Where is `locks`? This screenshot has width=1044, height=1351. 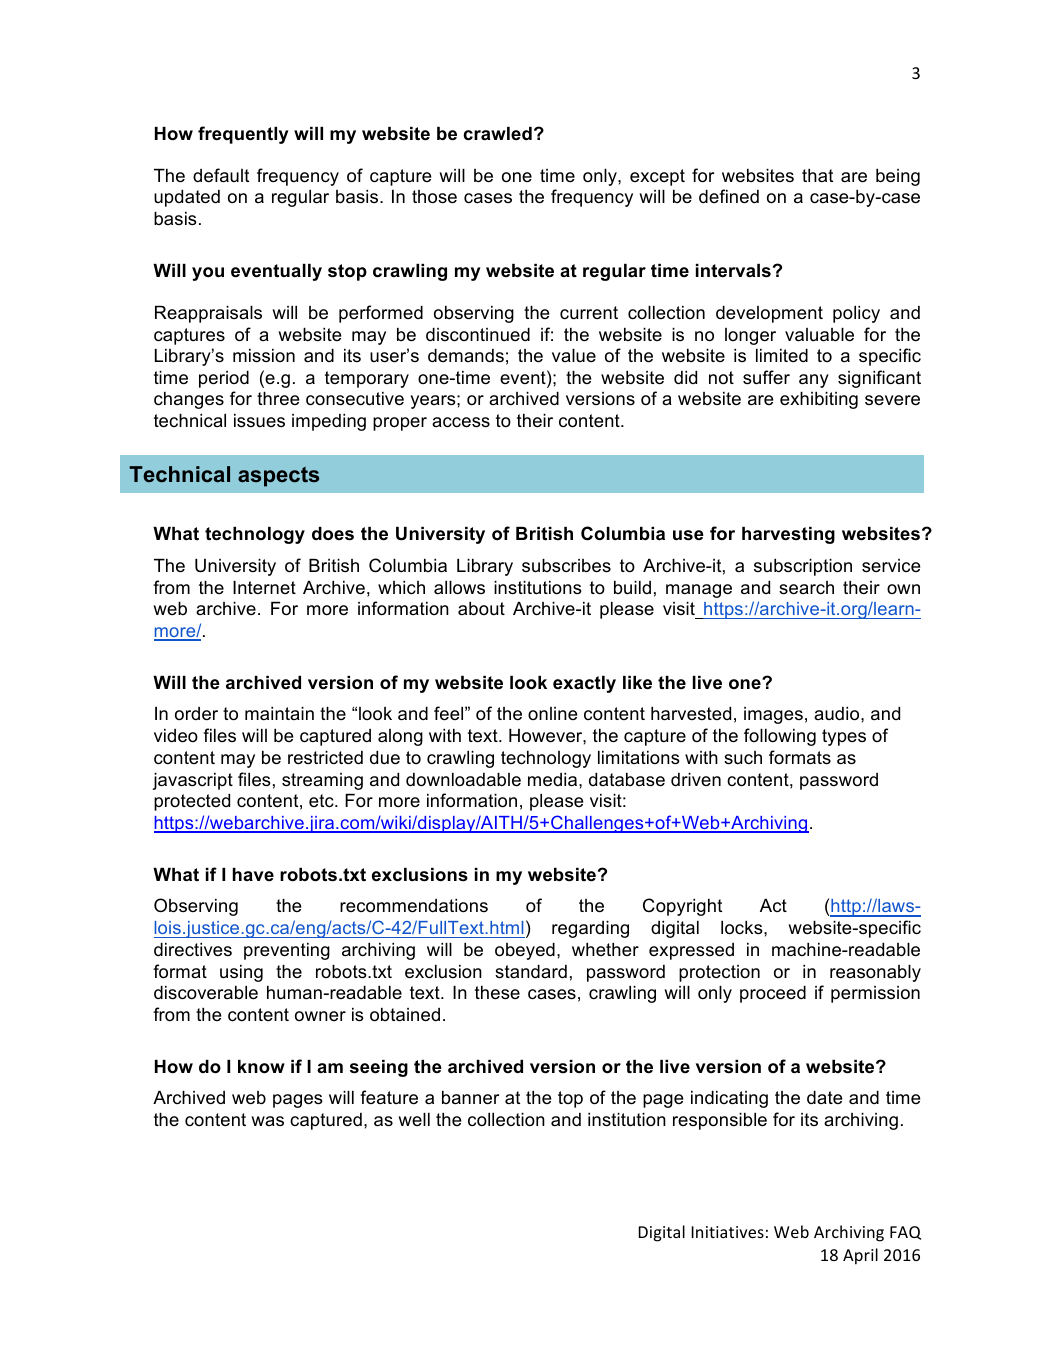
locks is located at coordinates (743, 928).
